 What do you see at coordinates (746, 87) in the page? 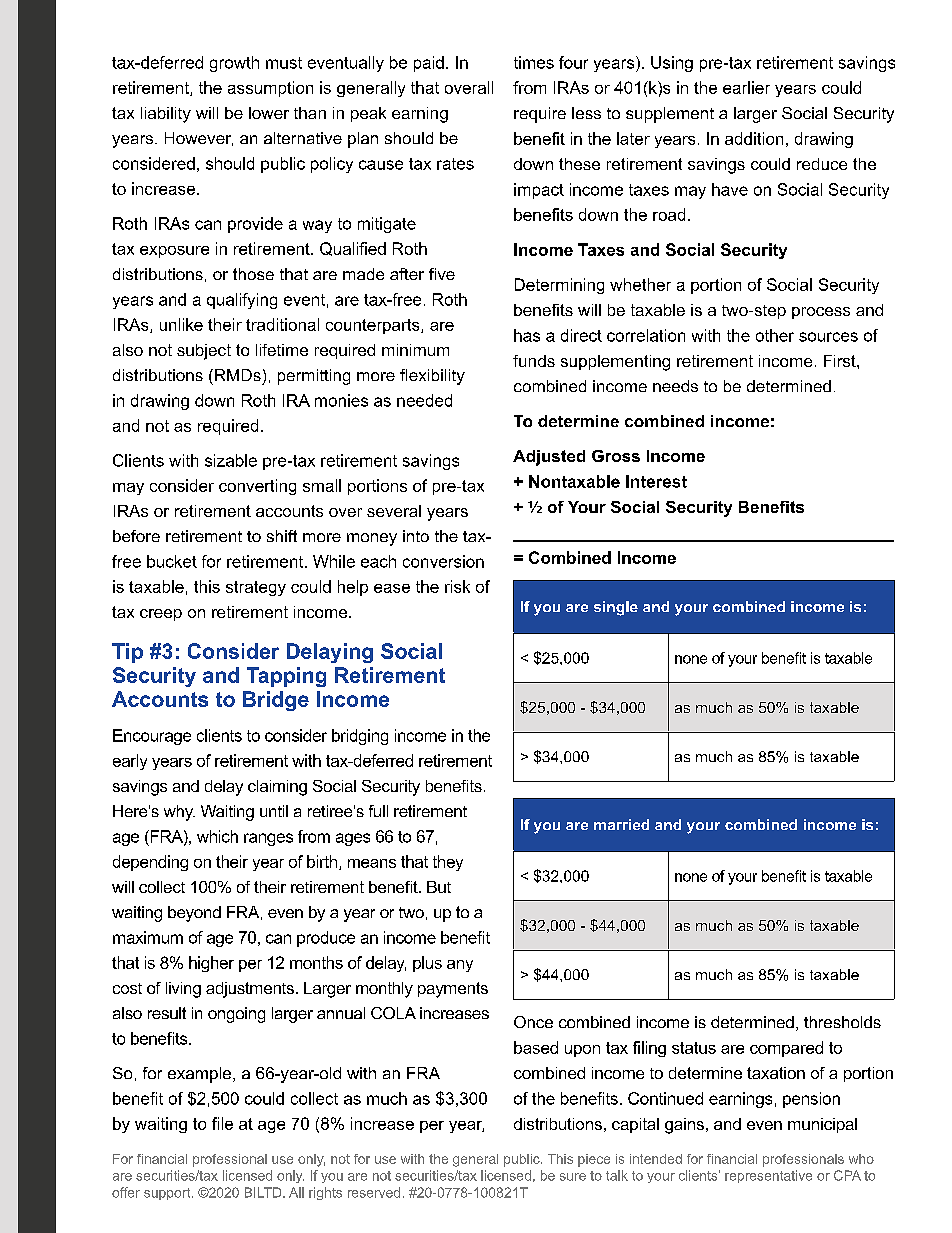
I see `earlier` at bounding box center [746, 87].
